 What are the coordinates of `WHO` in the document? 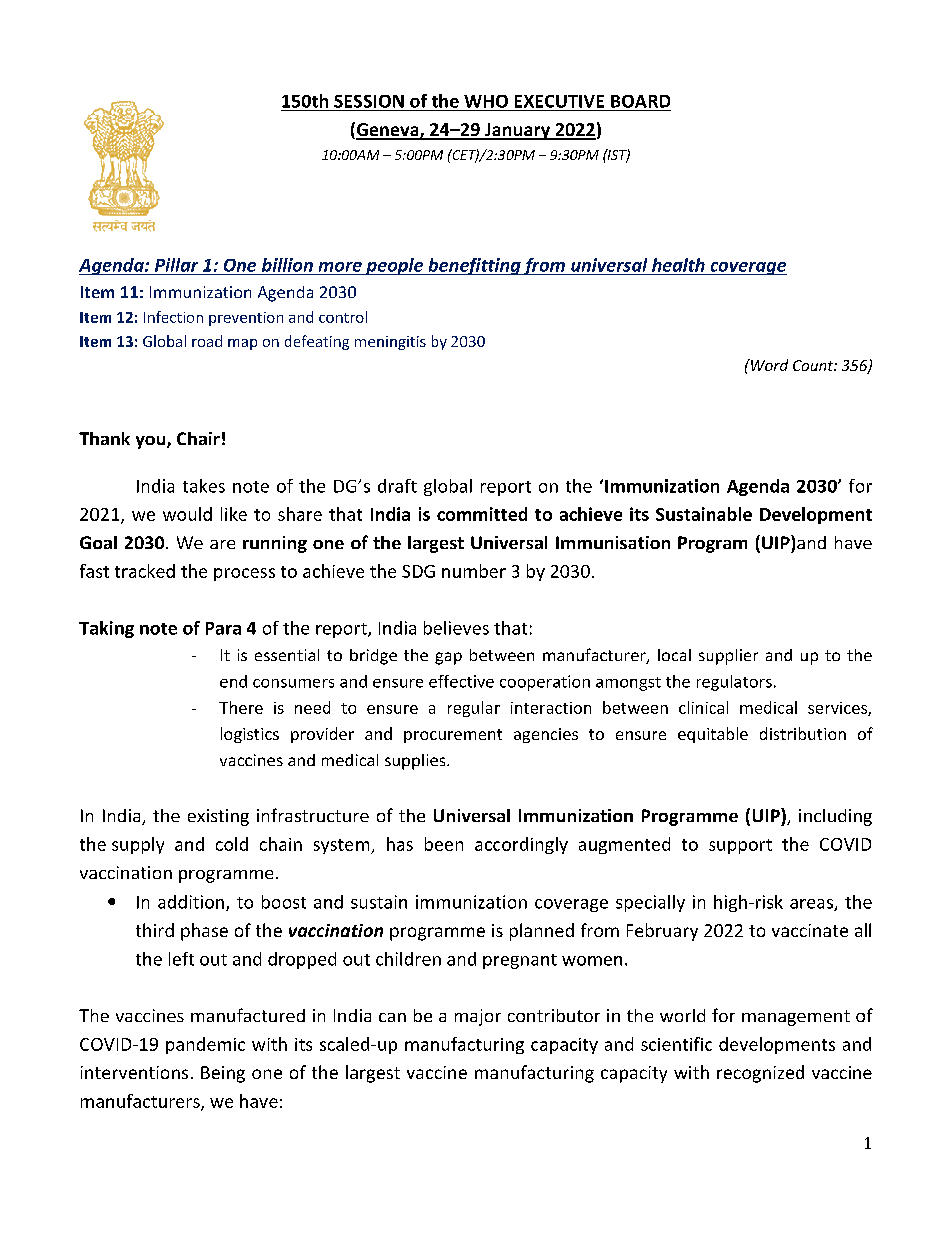 It's located at (486, 101).
